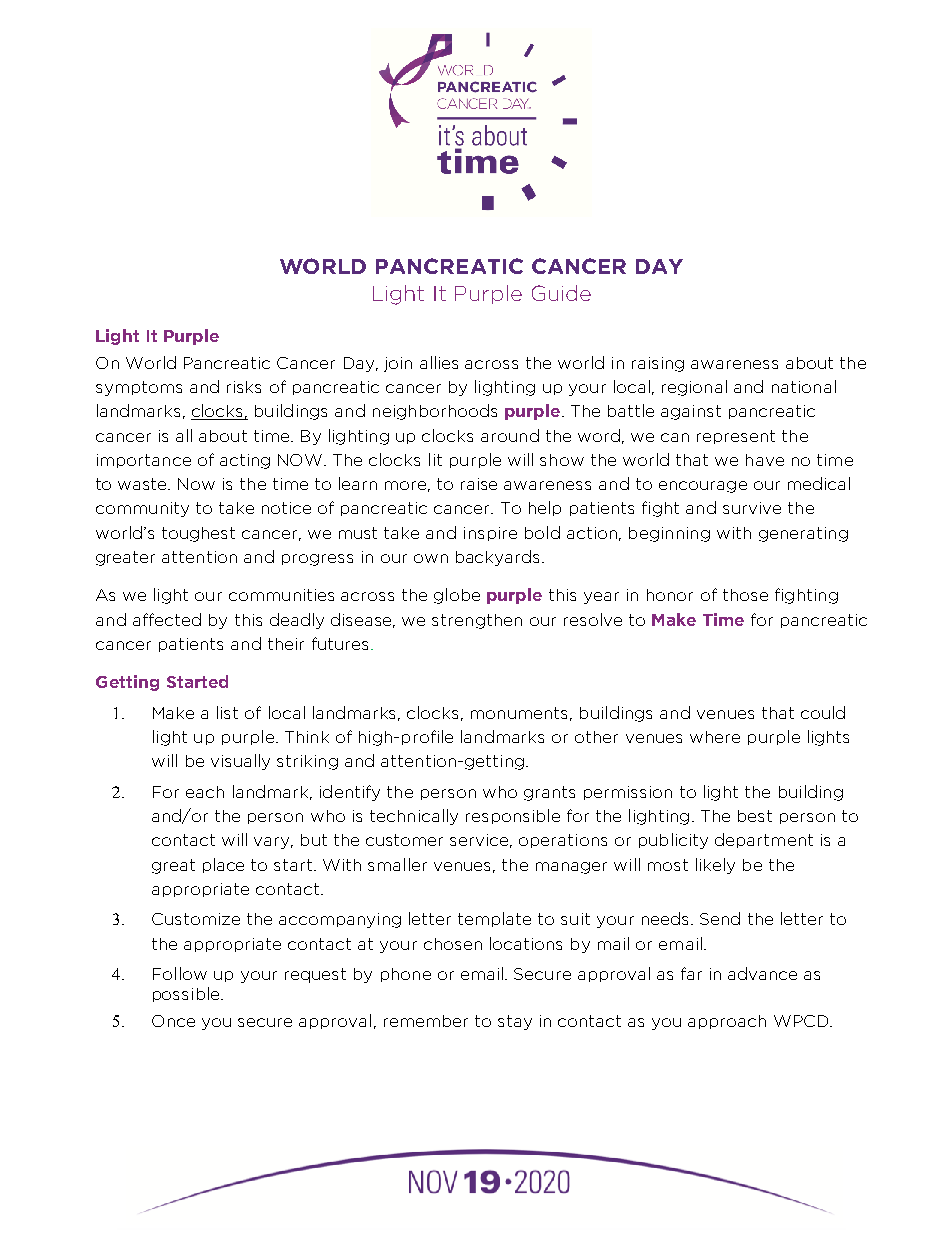  I want to click on risks, so click(244, 387).
